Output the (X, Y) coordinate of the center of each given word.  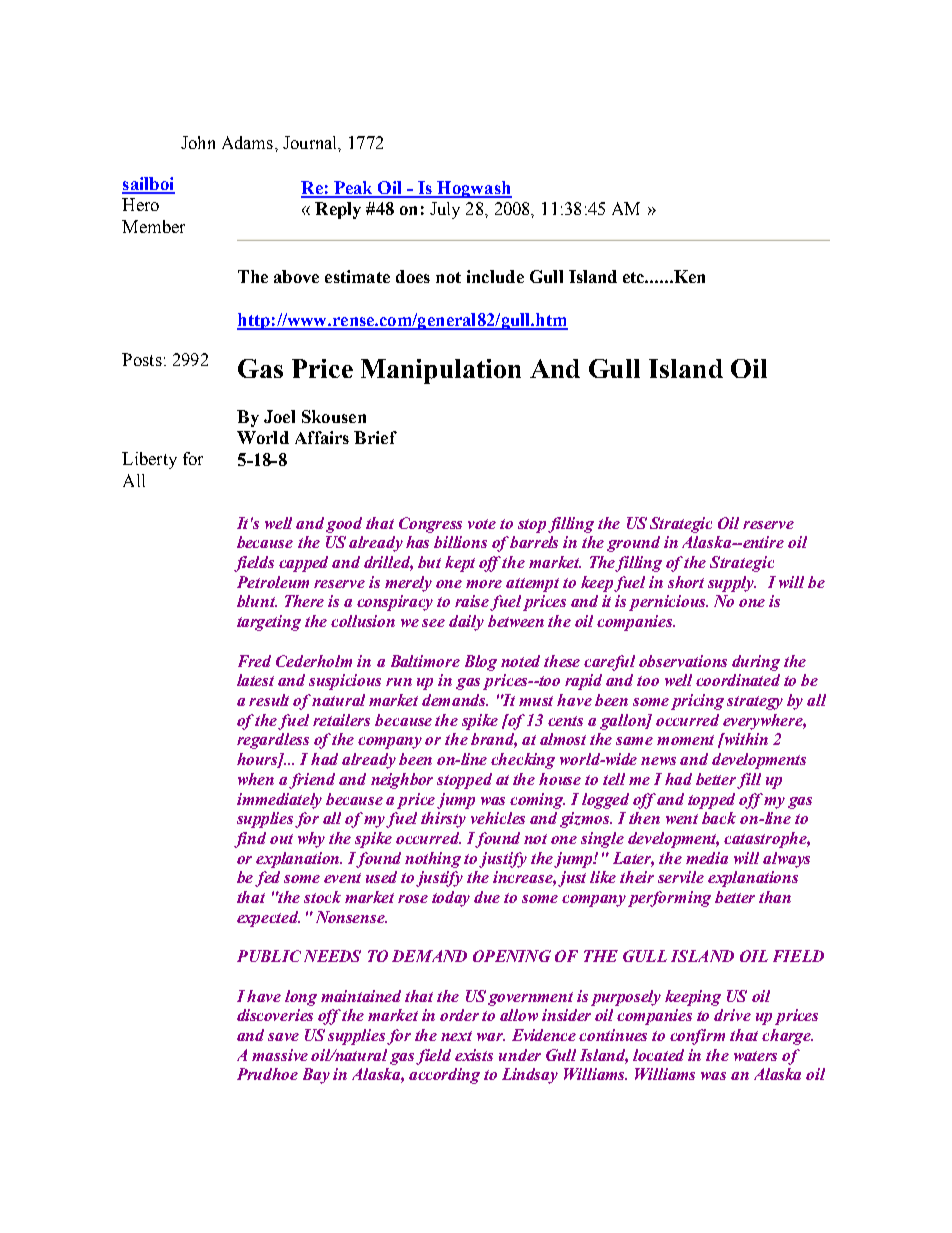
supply (732, 584)
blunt (257, 601)
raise (473, 602)
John (198, 142)
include (495, 276)
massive (280, 1055)
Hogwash (473, 189)
